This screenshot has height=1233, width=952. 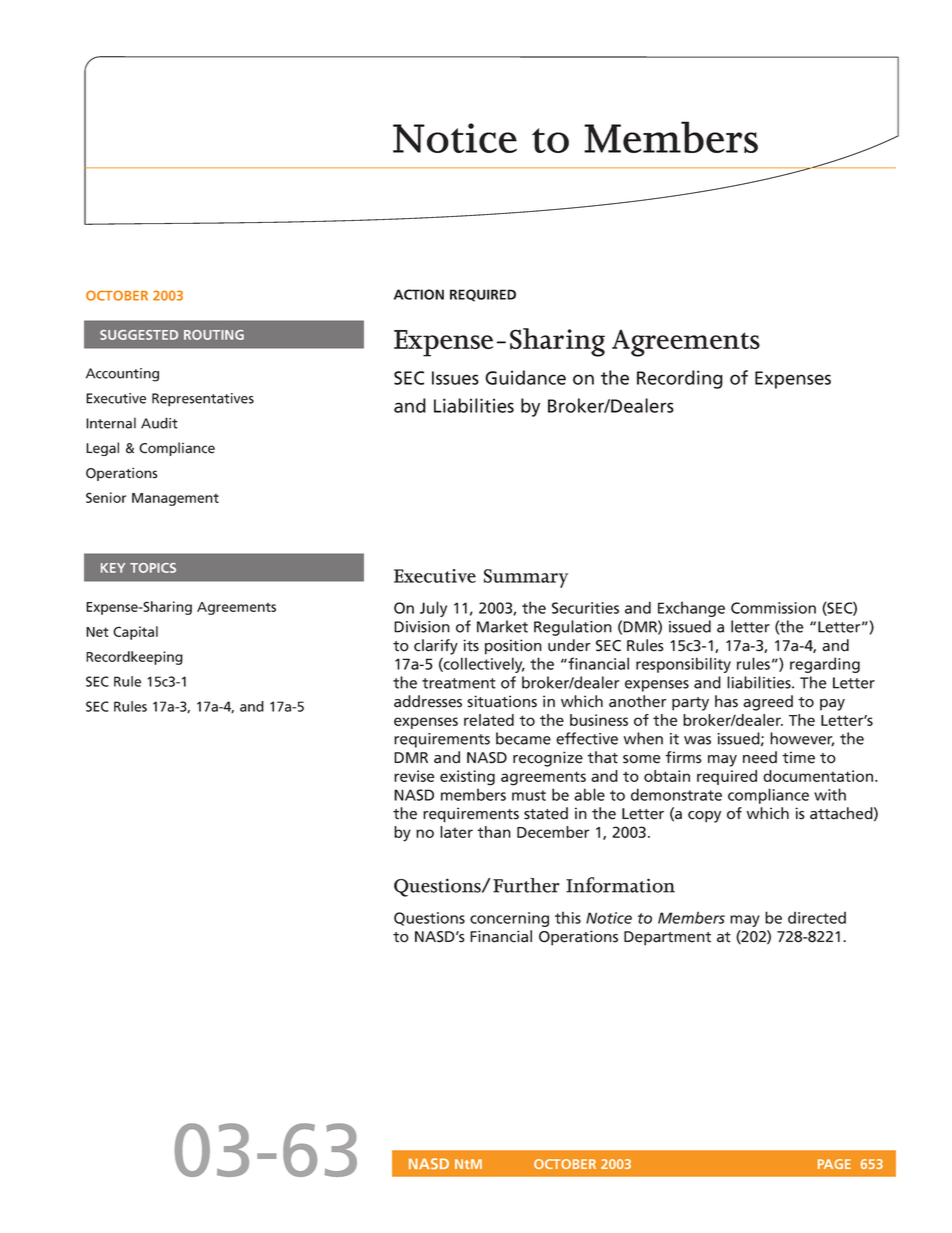 I want to click on concerning, so click(x=509, y=919).
